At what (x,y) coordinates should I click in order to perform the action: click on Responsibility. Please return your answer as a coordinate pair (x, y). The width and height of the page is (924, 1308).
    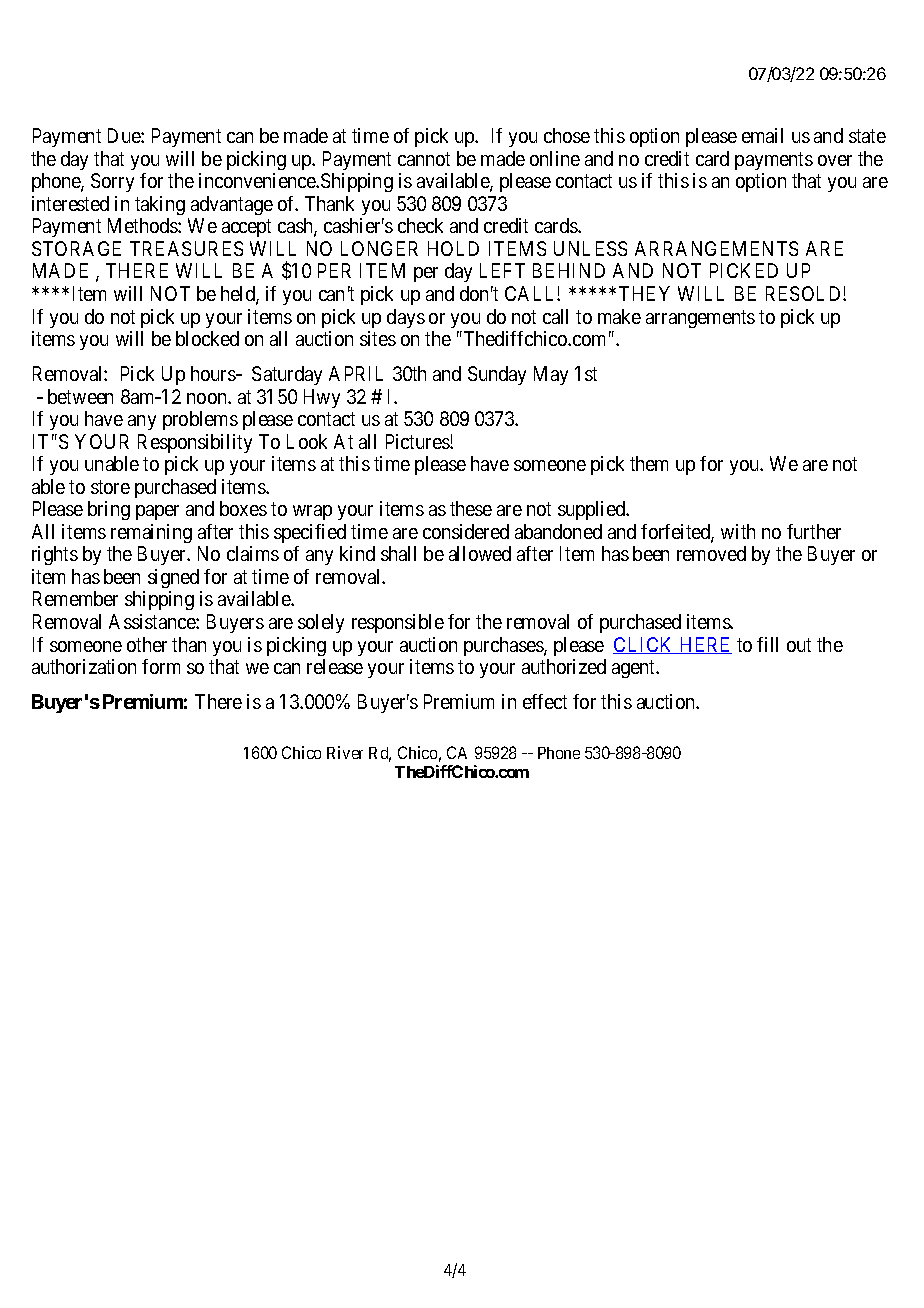
    Looking at the image, I should click on (195, 443).
